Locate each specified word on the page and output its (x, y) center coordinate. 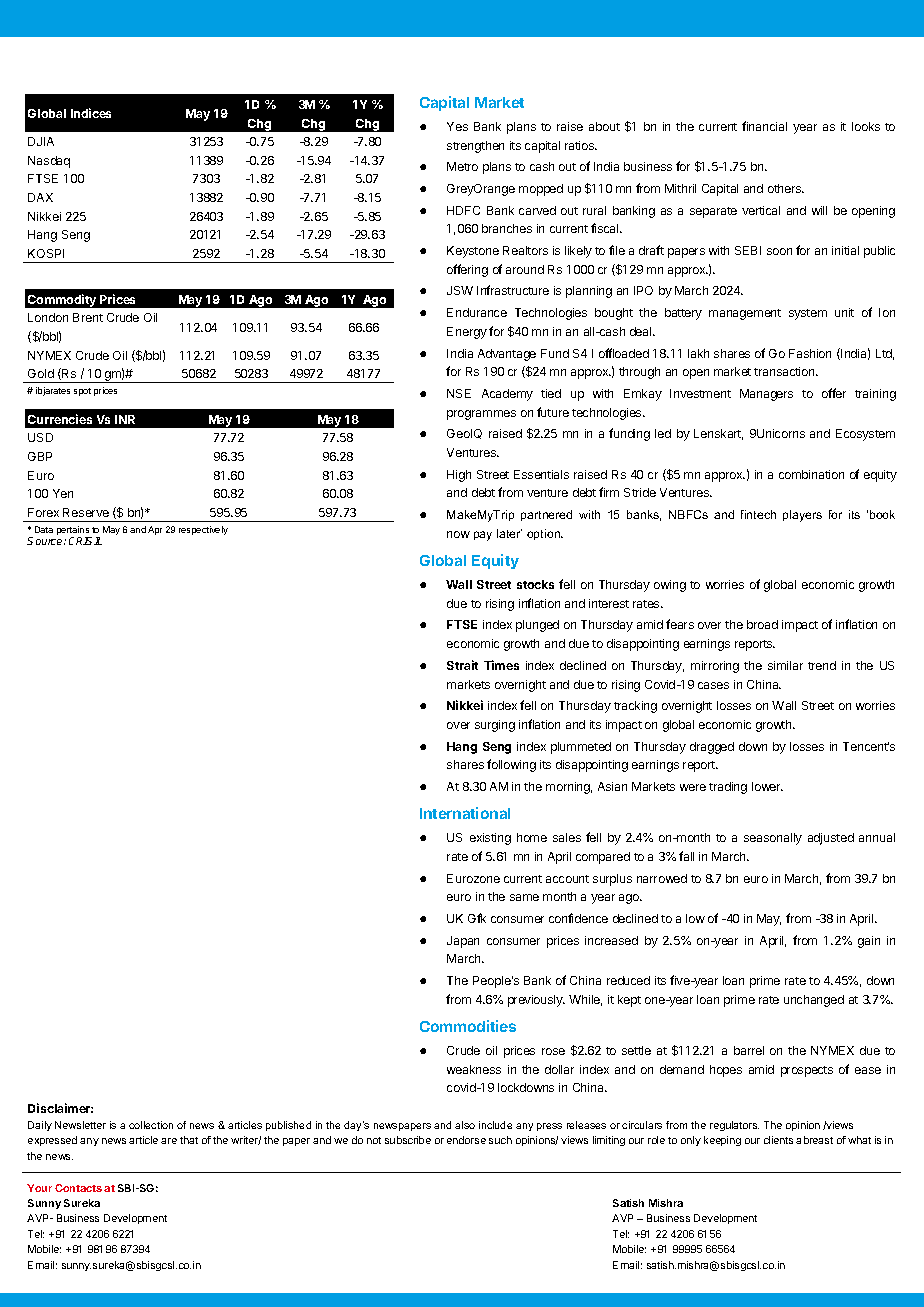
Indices (91, 113)
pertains (74, 532)
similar (785, 665)
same (524, 897)
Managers (766, 395)
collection (151, 1125)
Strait (462, 665)
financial (764, 126)
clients (778, 1140)
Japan (463, 942)
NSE (459, 393)
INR (125, 419)
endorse (466, 1140)
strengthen (475, 147)
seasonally (773, 839)
